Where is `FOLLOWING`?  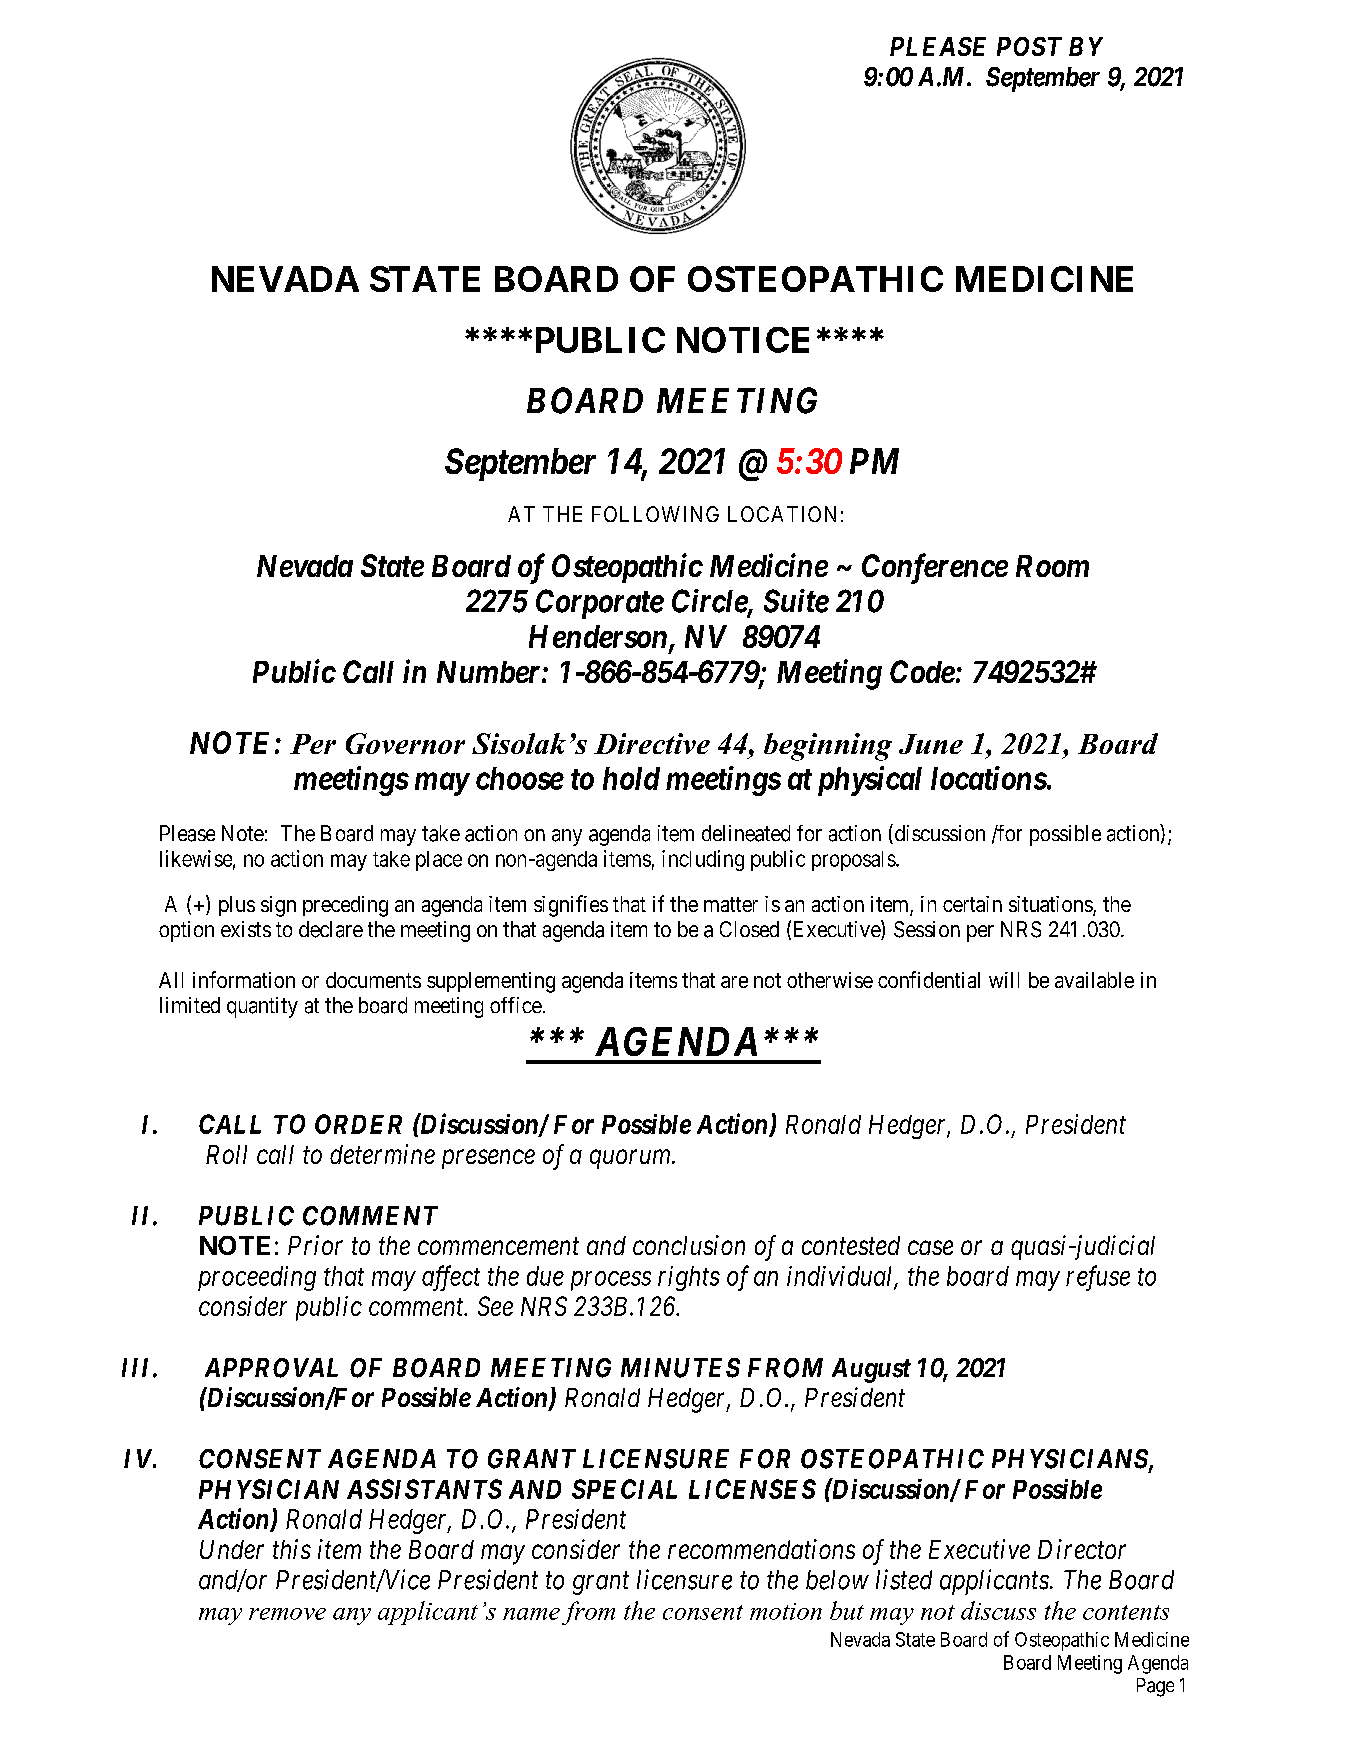 FOLLOWING is located at coordinates (655, 514).
